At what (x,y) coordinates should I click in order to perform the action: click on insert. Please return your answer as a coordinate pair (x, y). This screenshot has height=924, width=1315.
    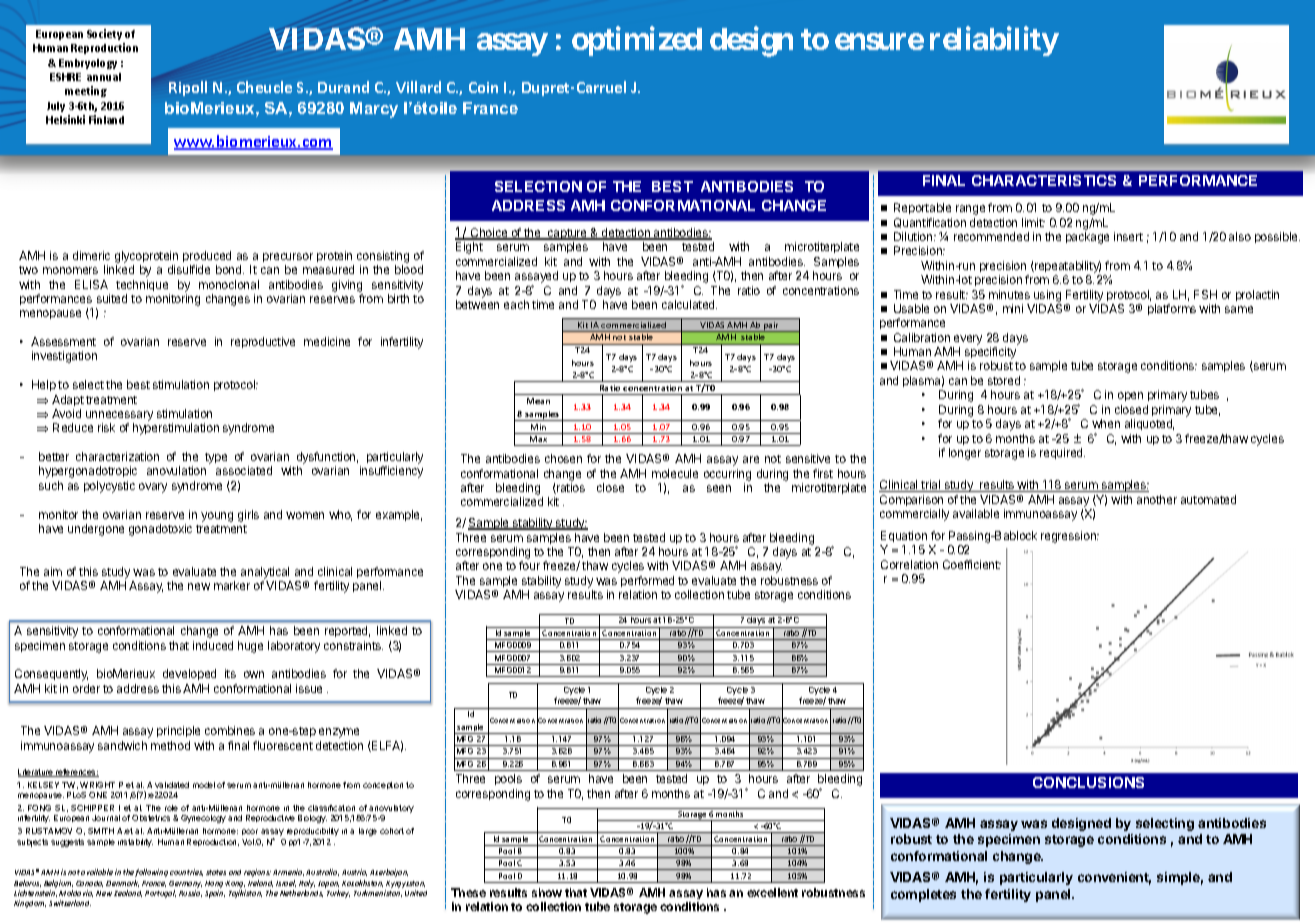
    Looking at the image, I should click on (1128, 236).
